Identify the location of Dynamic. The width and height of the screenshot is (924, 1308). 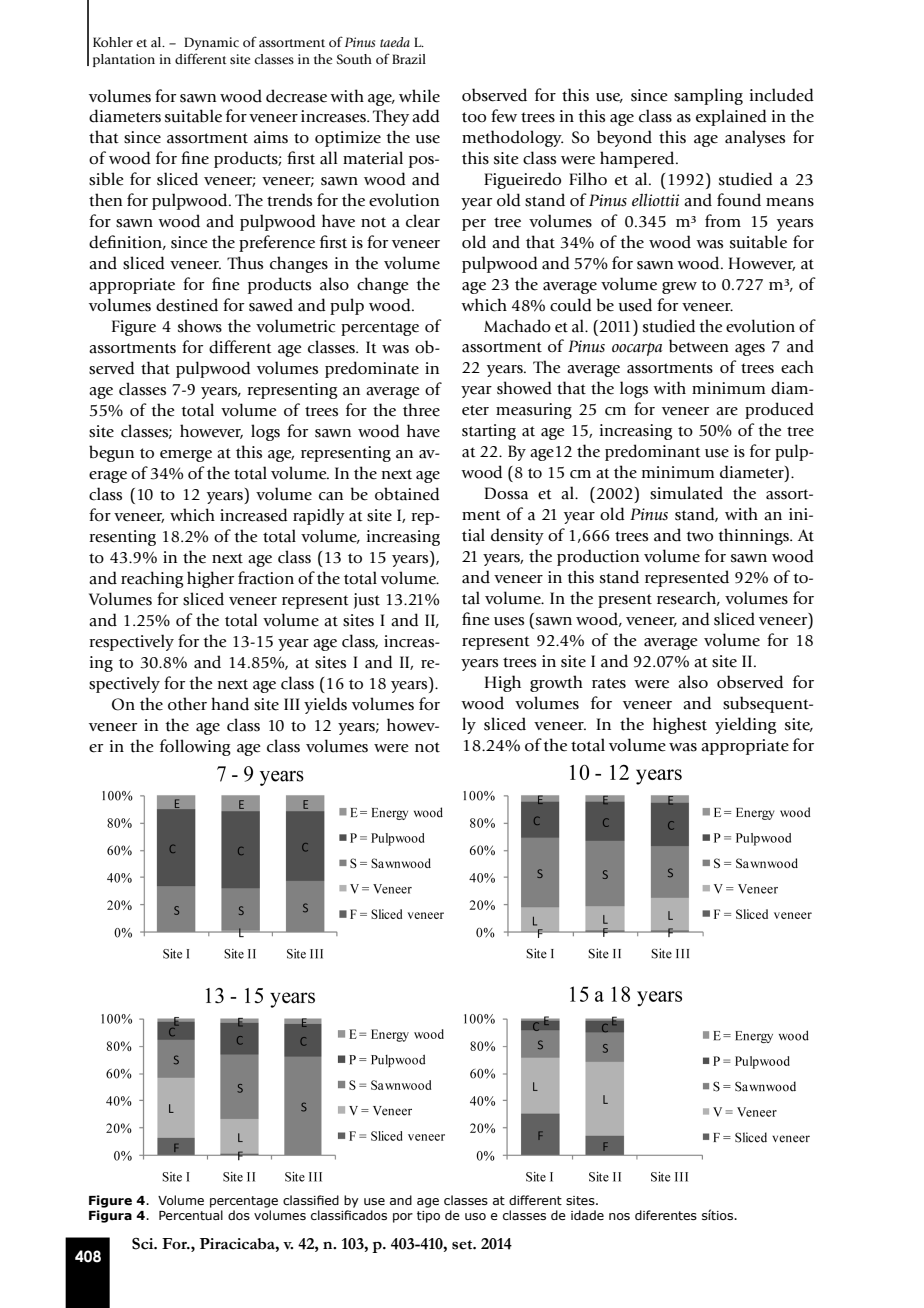
(211, 43).
